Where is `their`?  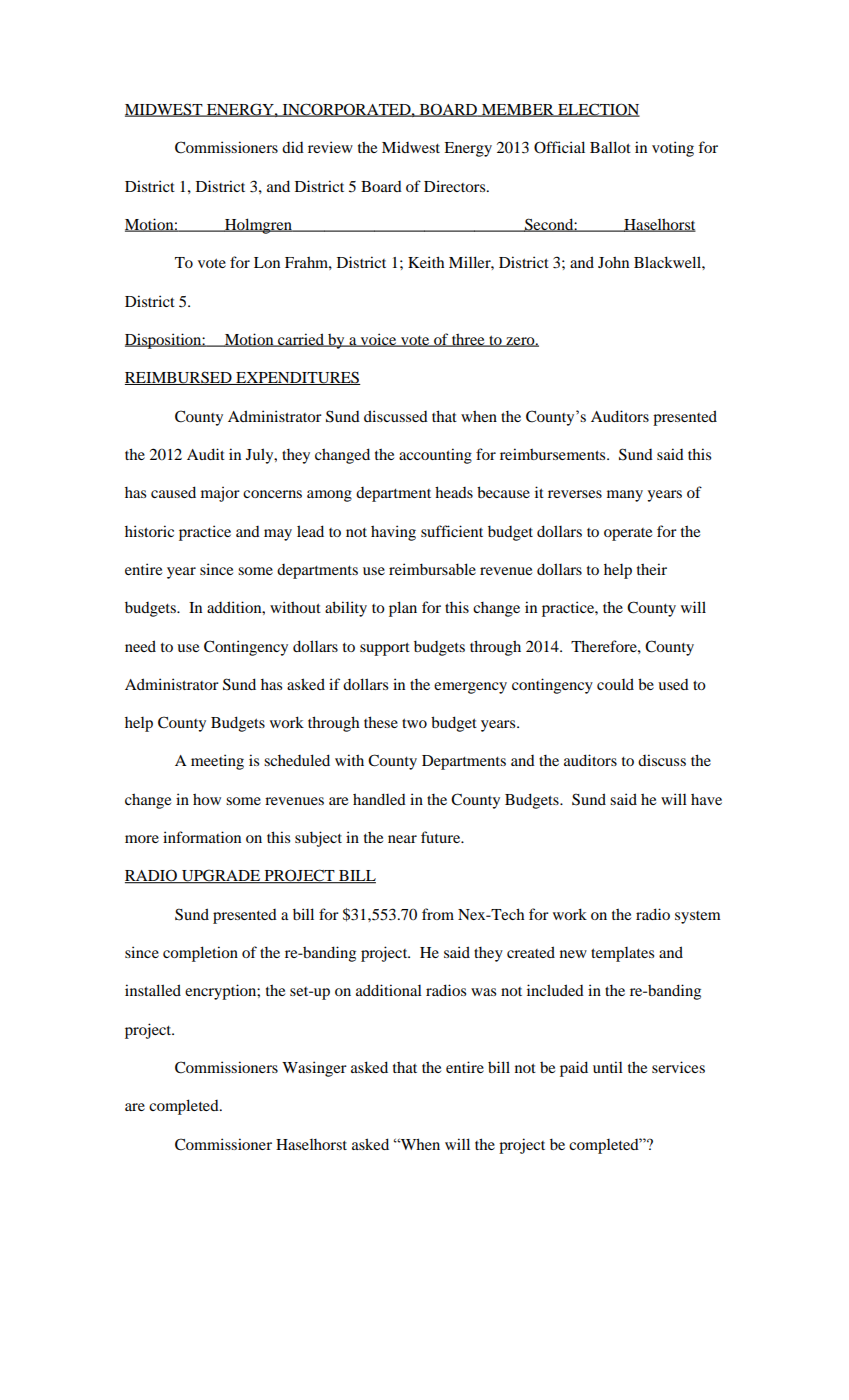 their is located at coordinates (652, 569).
